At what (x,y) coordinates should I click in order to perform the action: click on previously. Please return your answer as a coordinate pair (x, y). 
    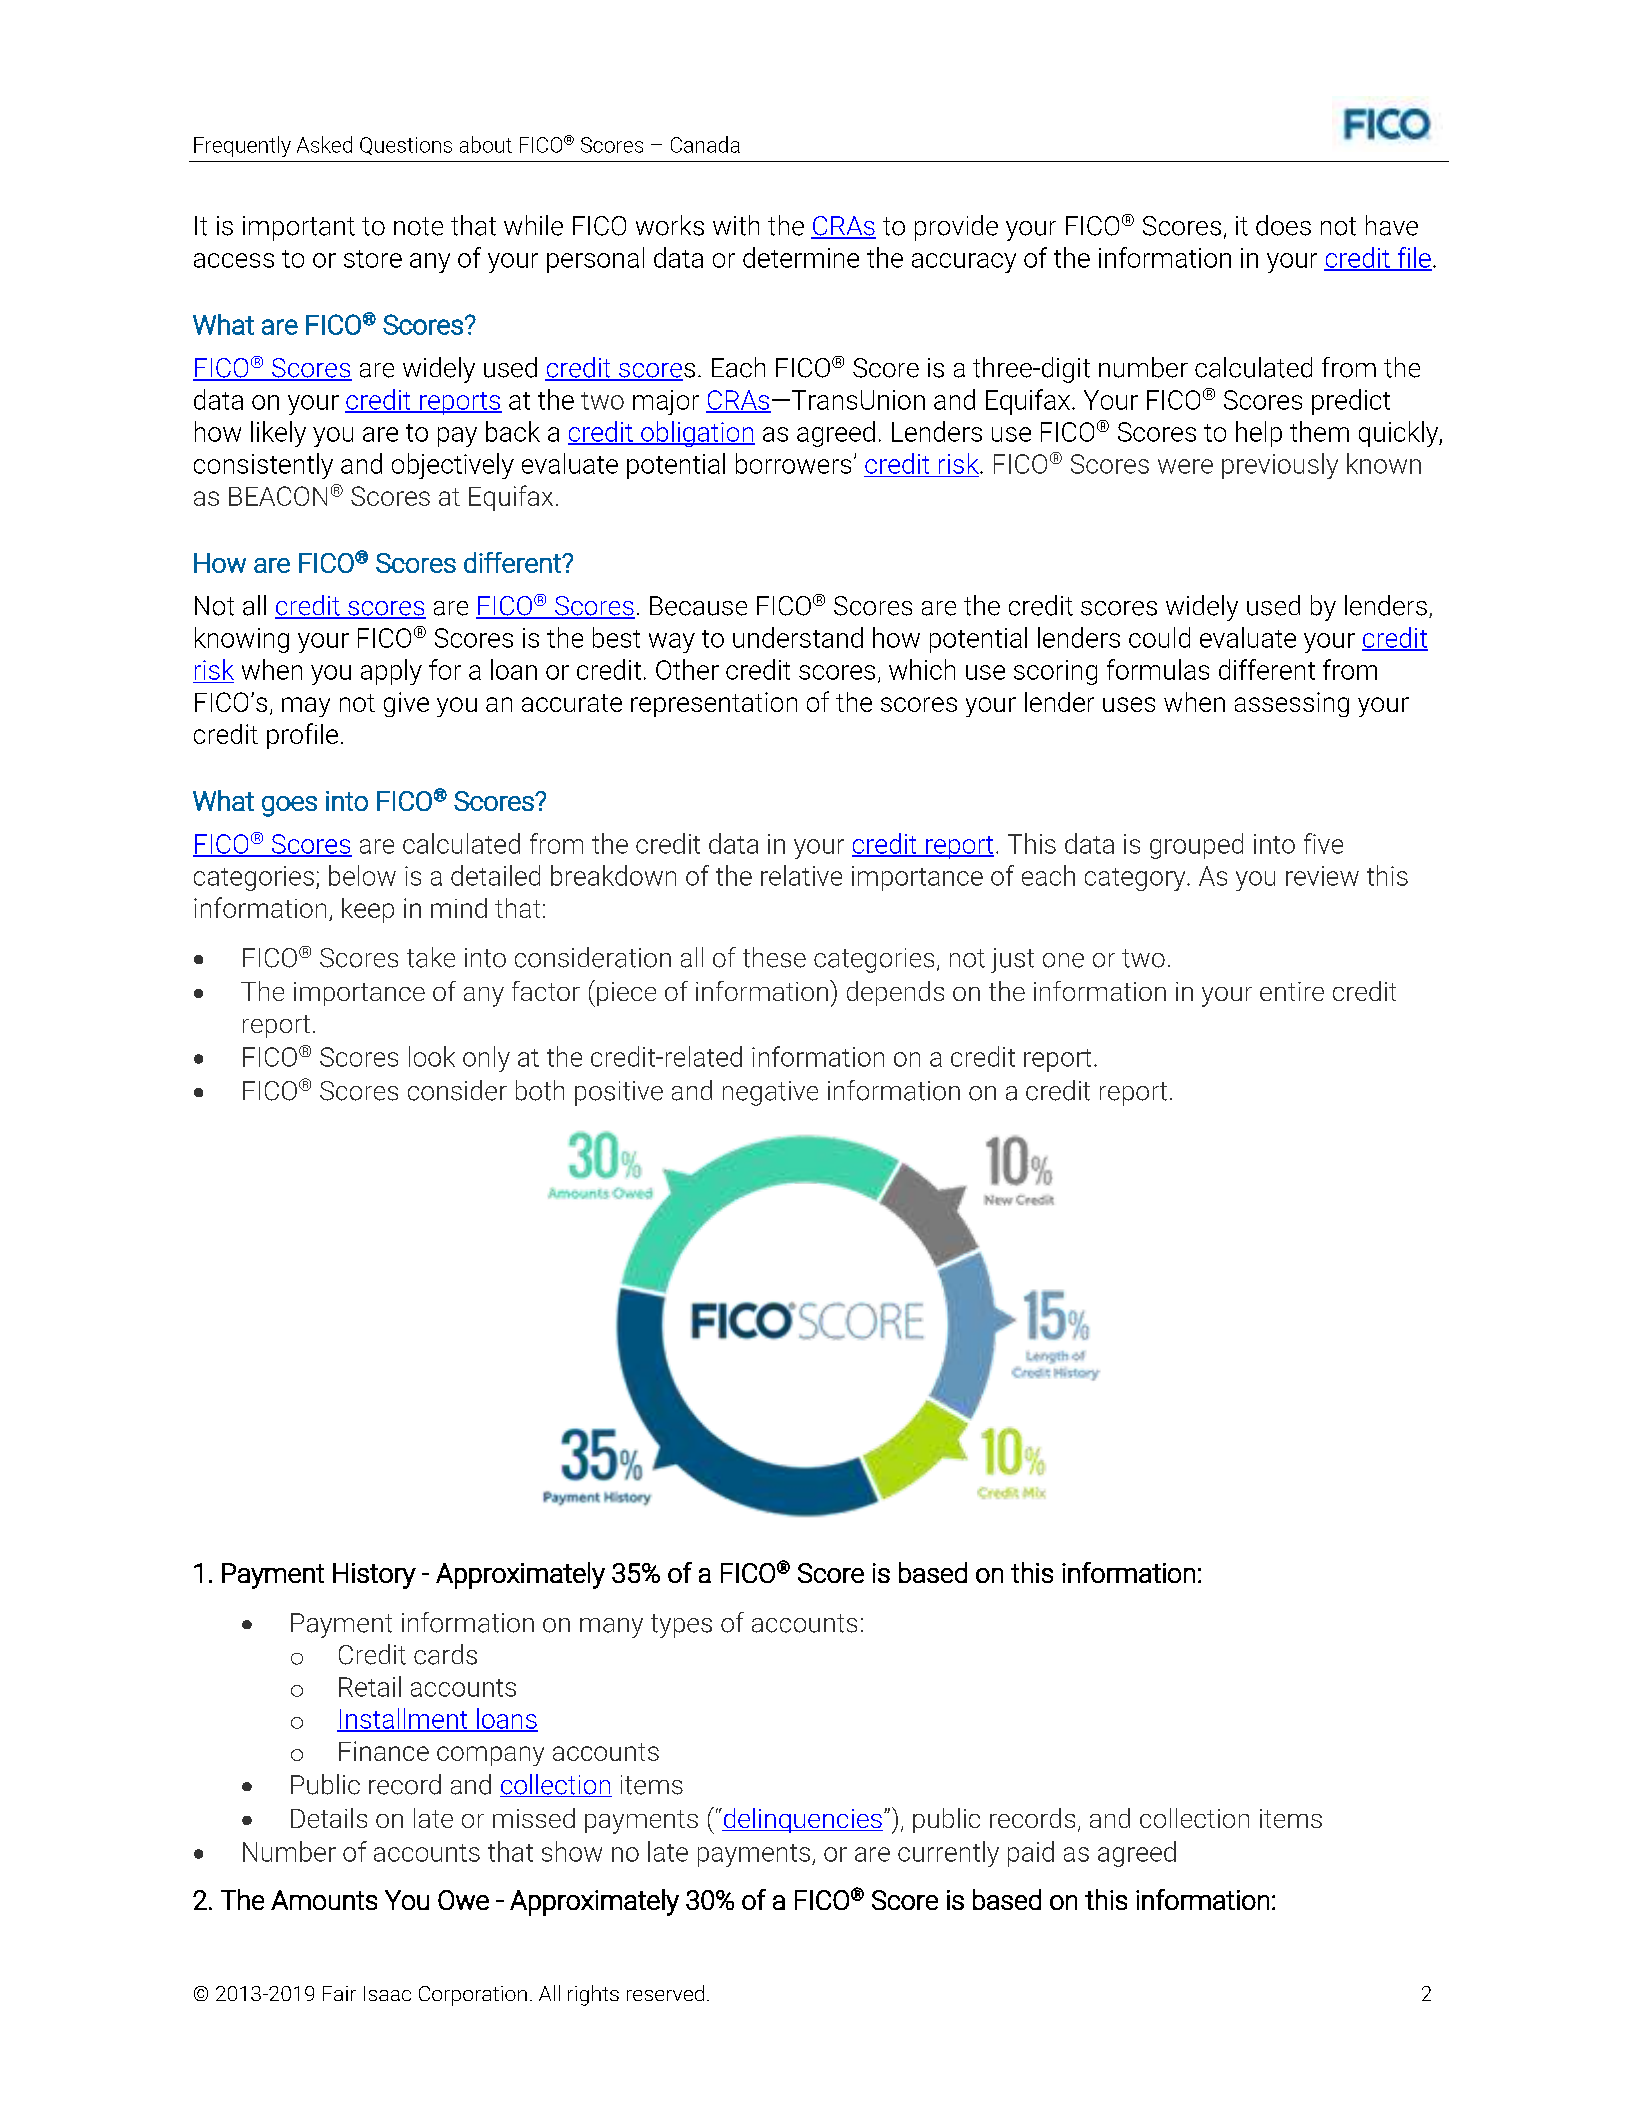
    Looking at the image, I should click on (1280, 466).
